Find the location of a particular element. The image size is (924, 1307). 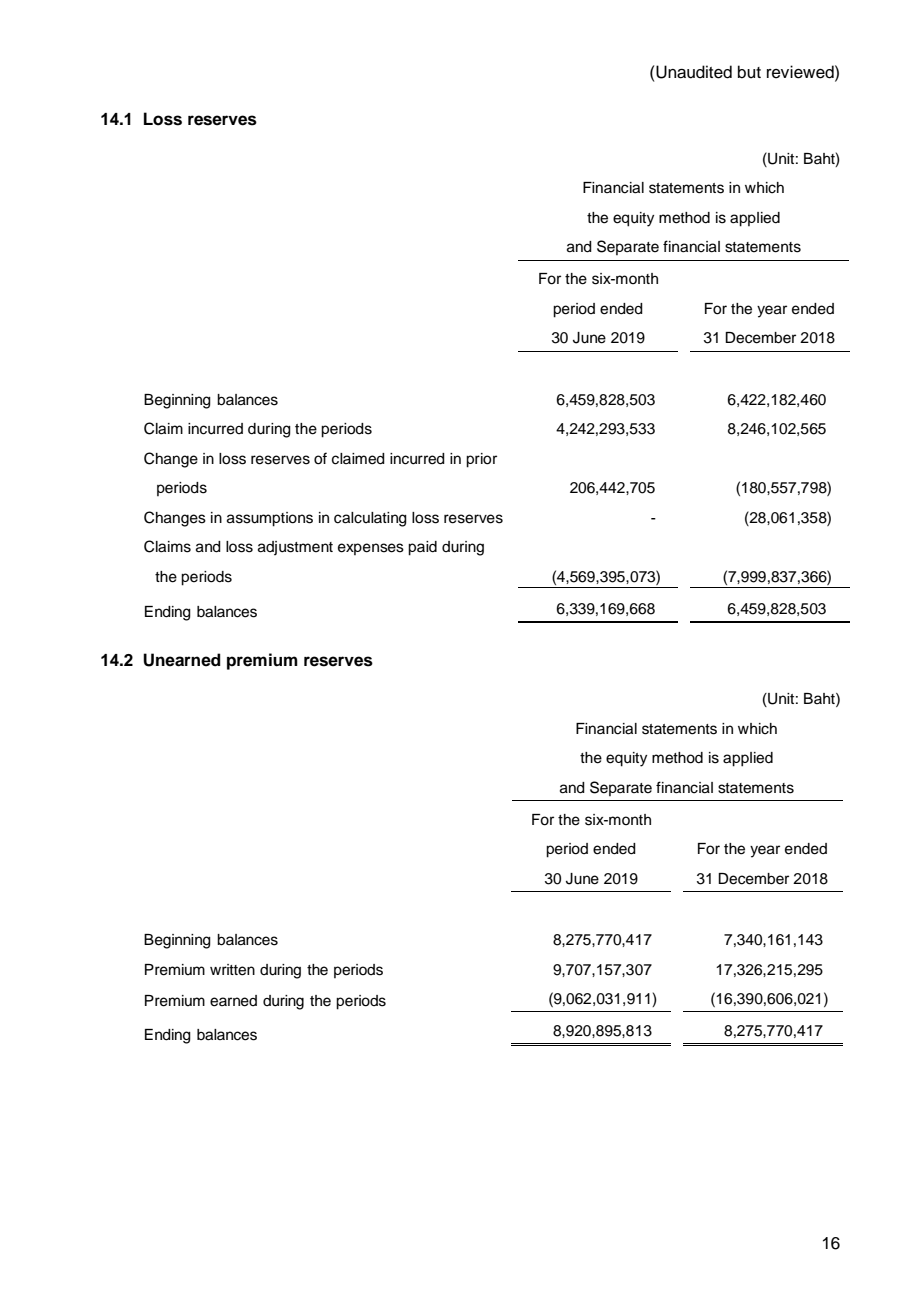

but is located at coordinates (749, 72).
